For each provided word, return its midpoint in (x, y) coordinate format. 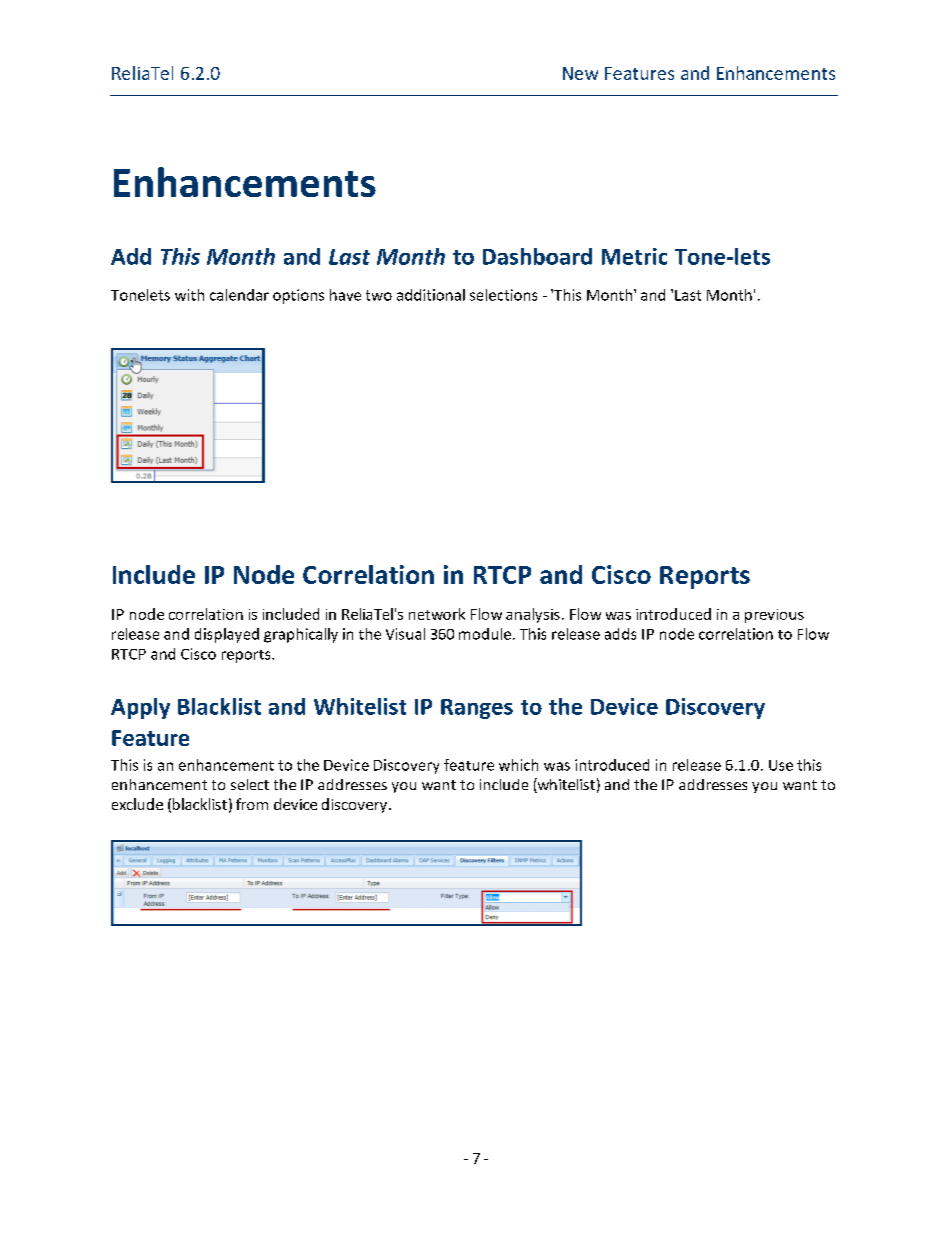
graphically (301, 635)
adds (620, 634)
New (580, 73)
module (485, 634)
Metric (634, 256)
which (518, 765)
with (189, 295)
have (345, 295)
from (252, 804)
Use (781, 765)
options (298, 296)
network (437, 614)
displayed (227, 635)
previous (774, 616)
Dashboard (537, 256)
